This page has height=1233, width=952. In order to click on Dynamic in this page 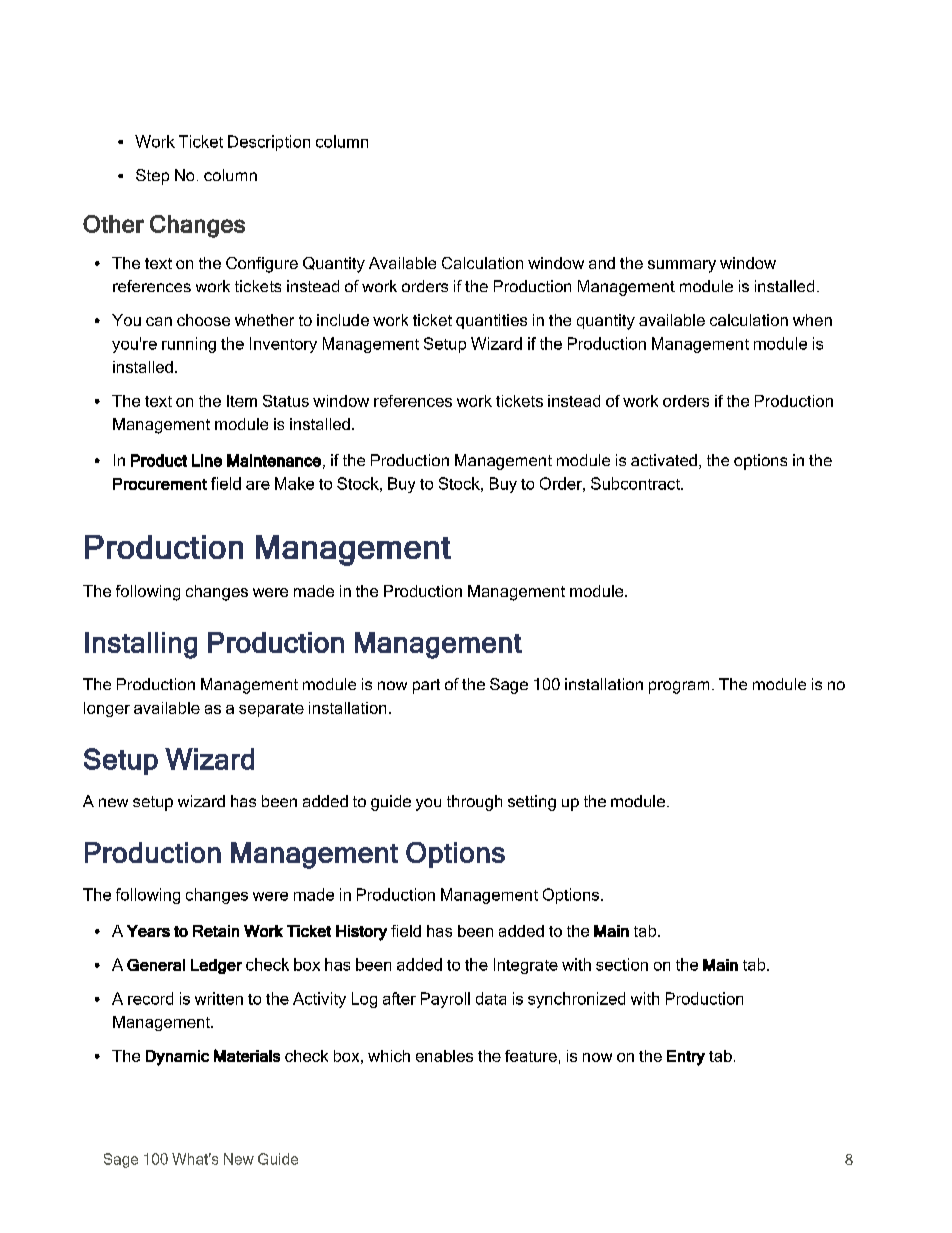, I will do `click(177, 1058)`.
